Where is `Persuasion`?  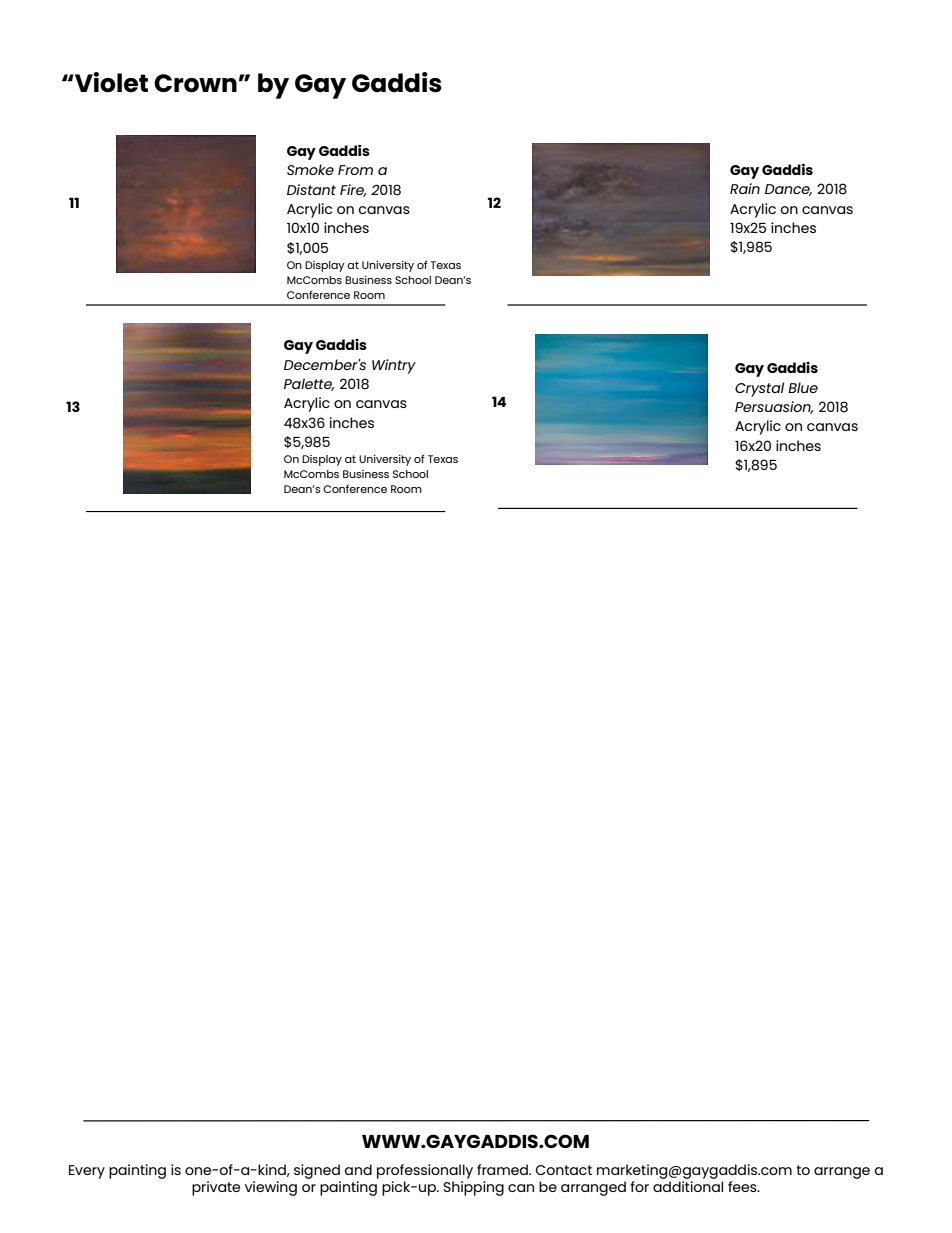
Persuasion is located at coordinates (774, 407).
